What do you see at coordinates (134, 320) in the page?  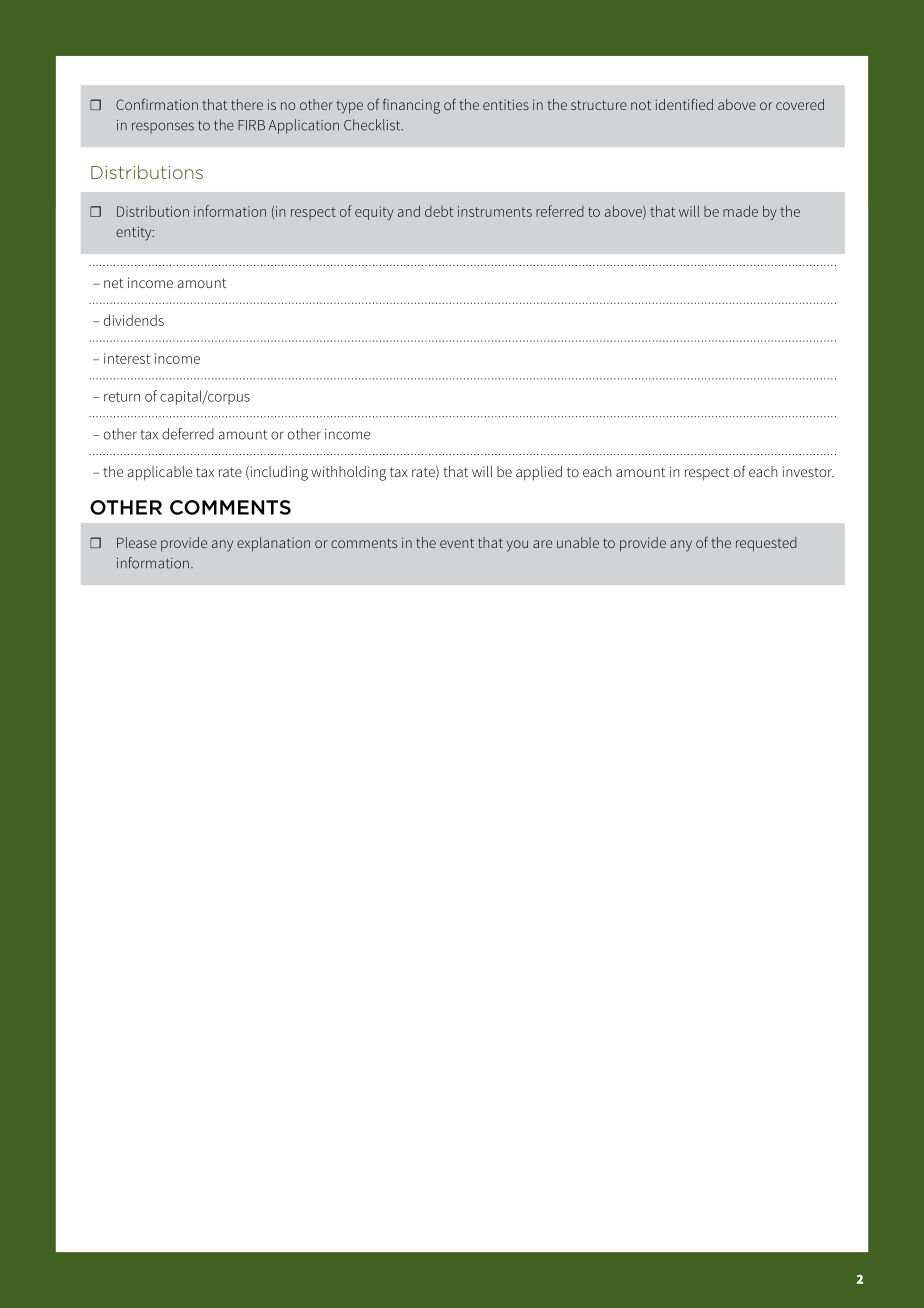 I see `dividends` at bounding box center [134, 320].
